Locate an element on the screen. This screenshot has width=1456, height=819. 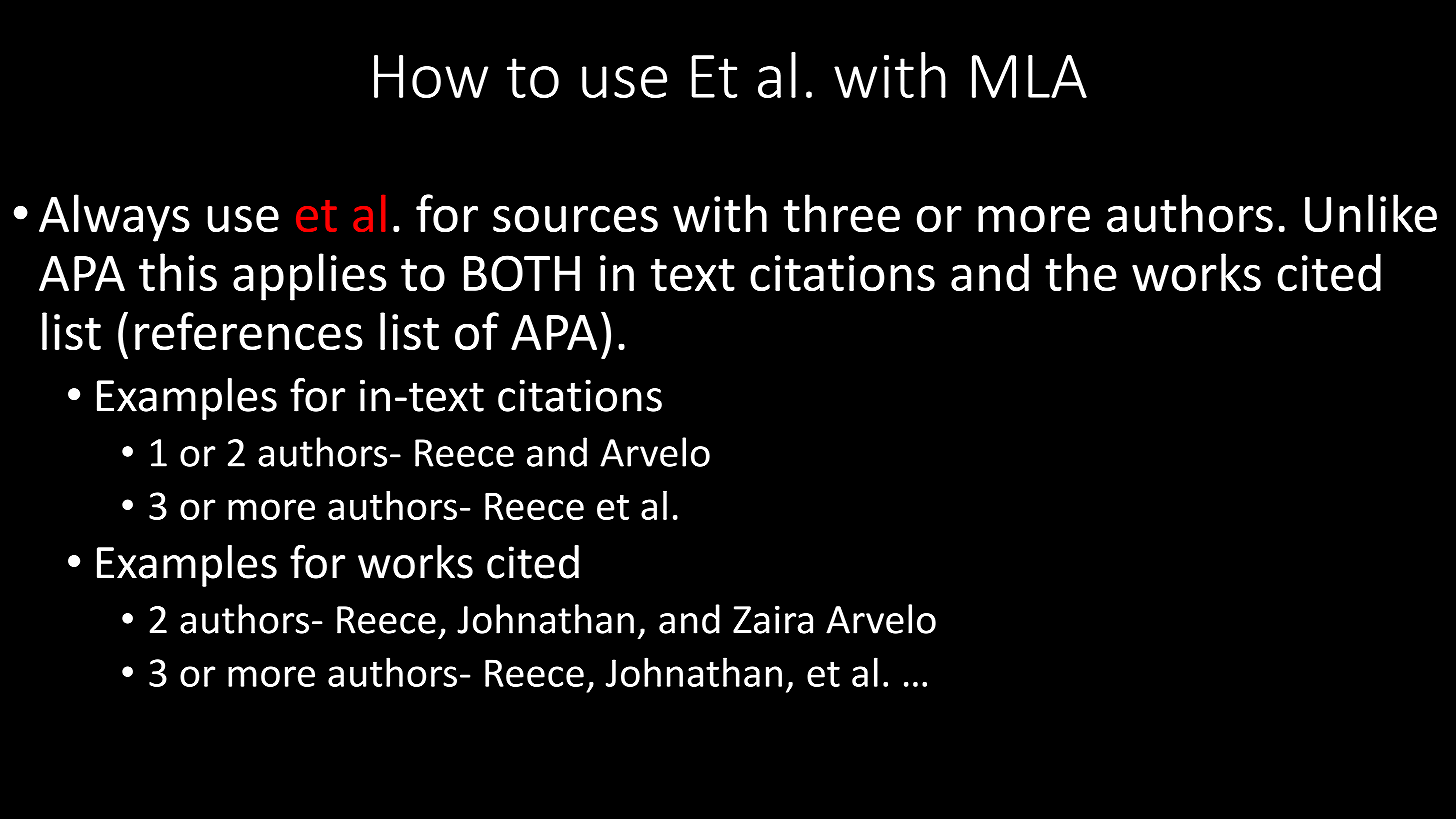
sources is located at coordinates (575, 219).
